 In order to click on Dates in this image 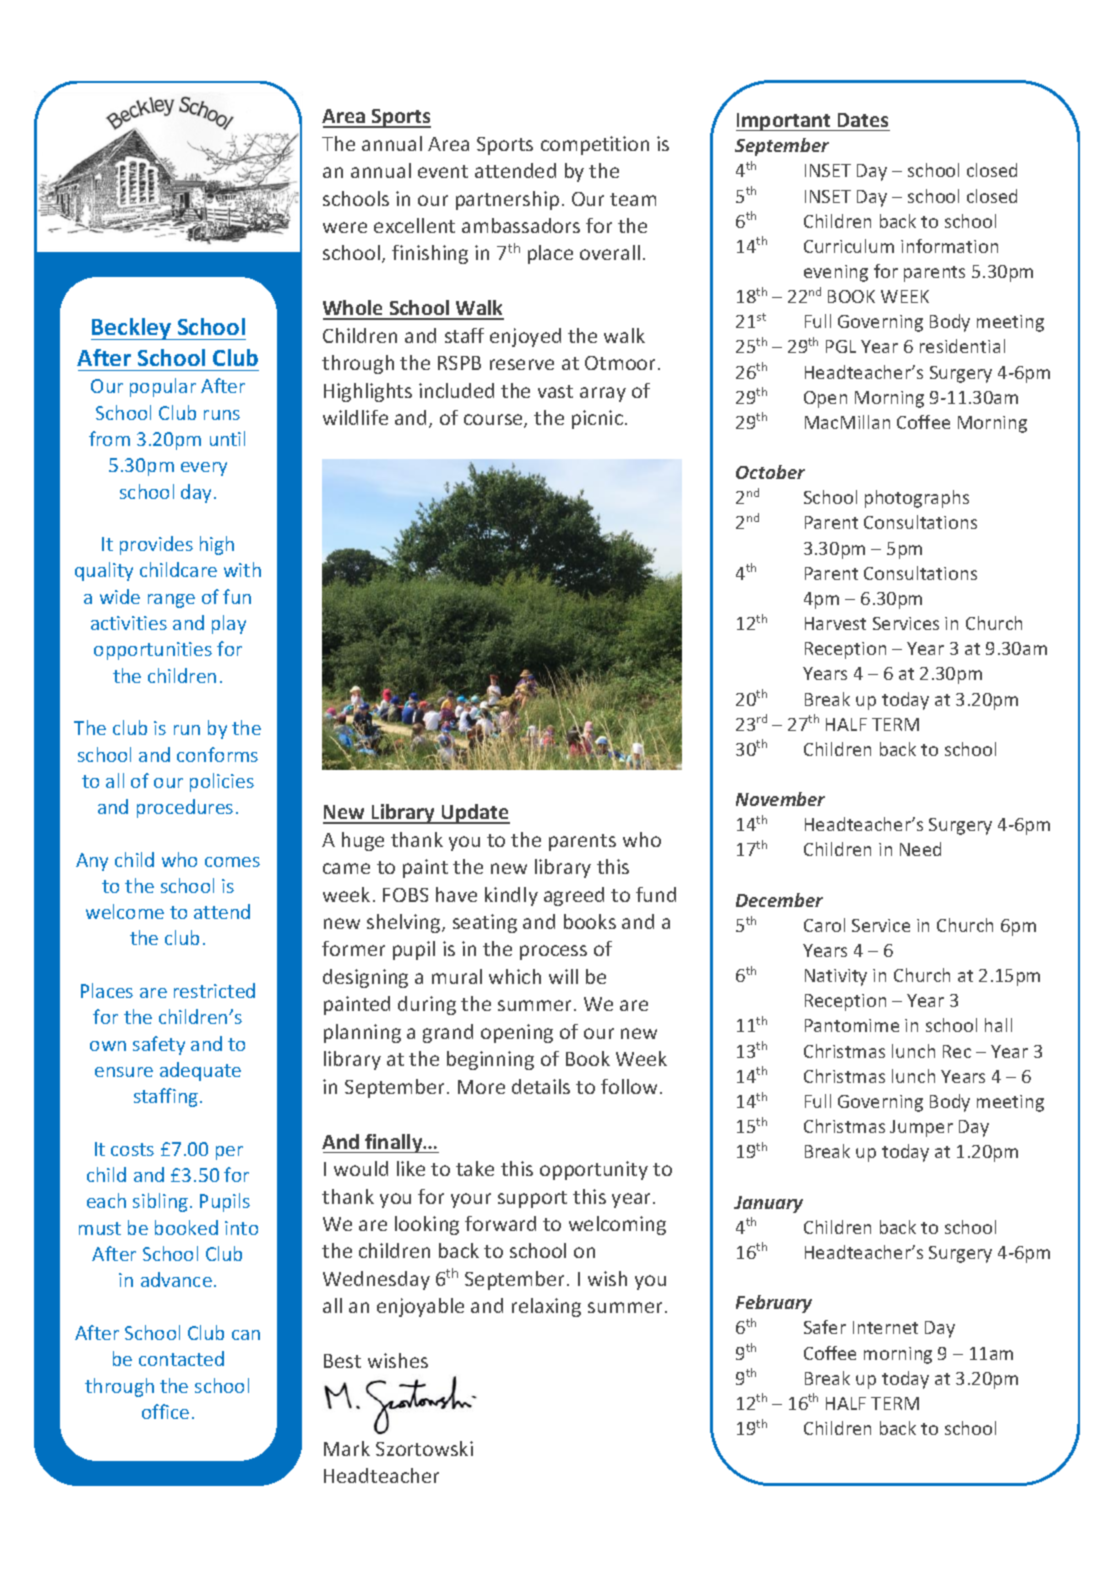, I will do `click(863, 120)`.
